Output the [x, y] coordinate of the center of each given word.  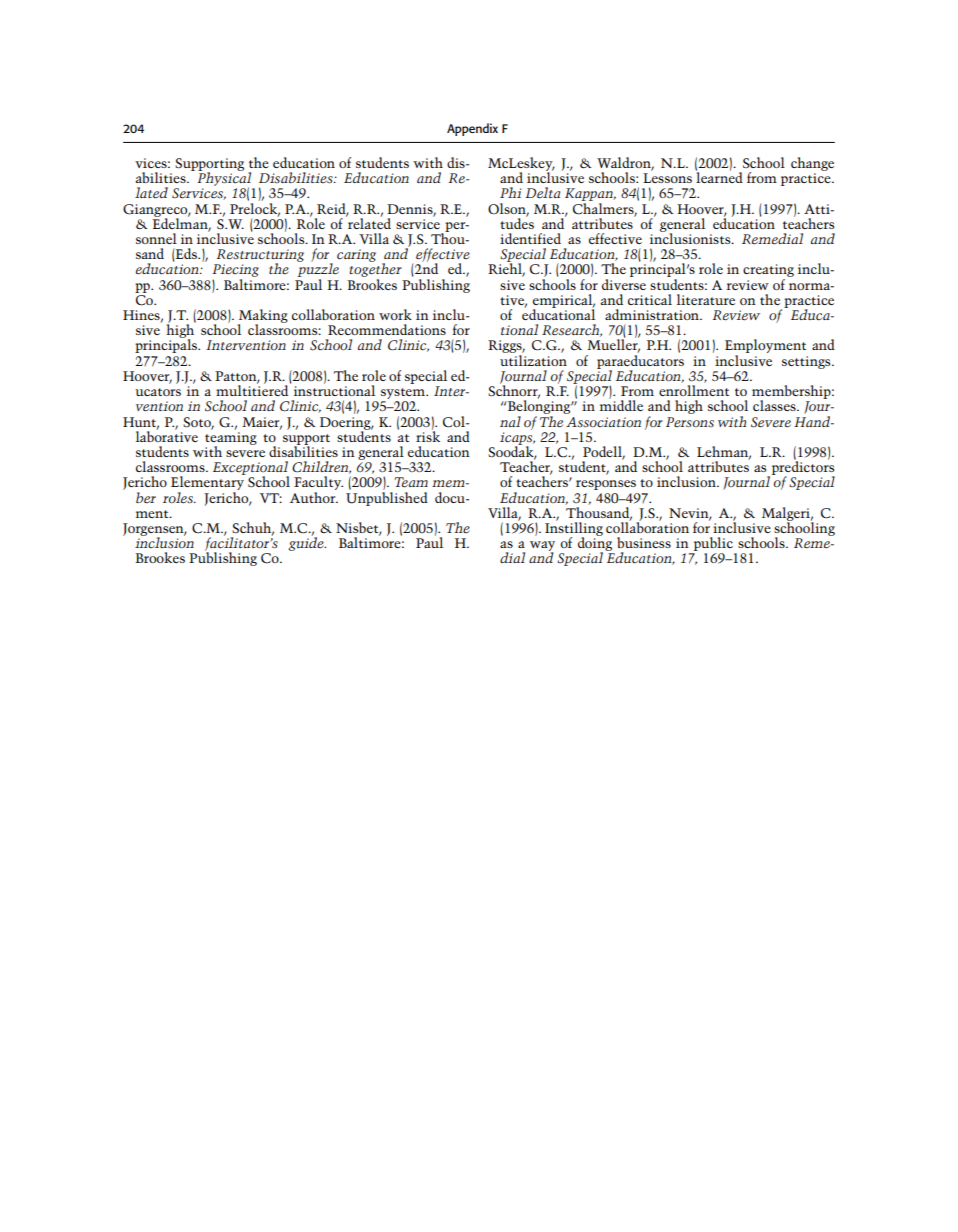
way [542, 547]
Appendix [472, 129]
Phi [510, 192]
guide [307, 543]
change [812, 164]
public [713, 545]
